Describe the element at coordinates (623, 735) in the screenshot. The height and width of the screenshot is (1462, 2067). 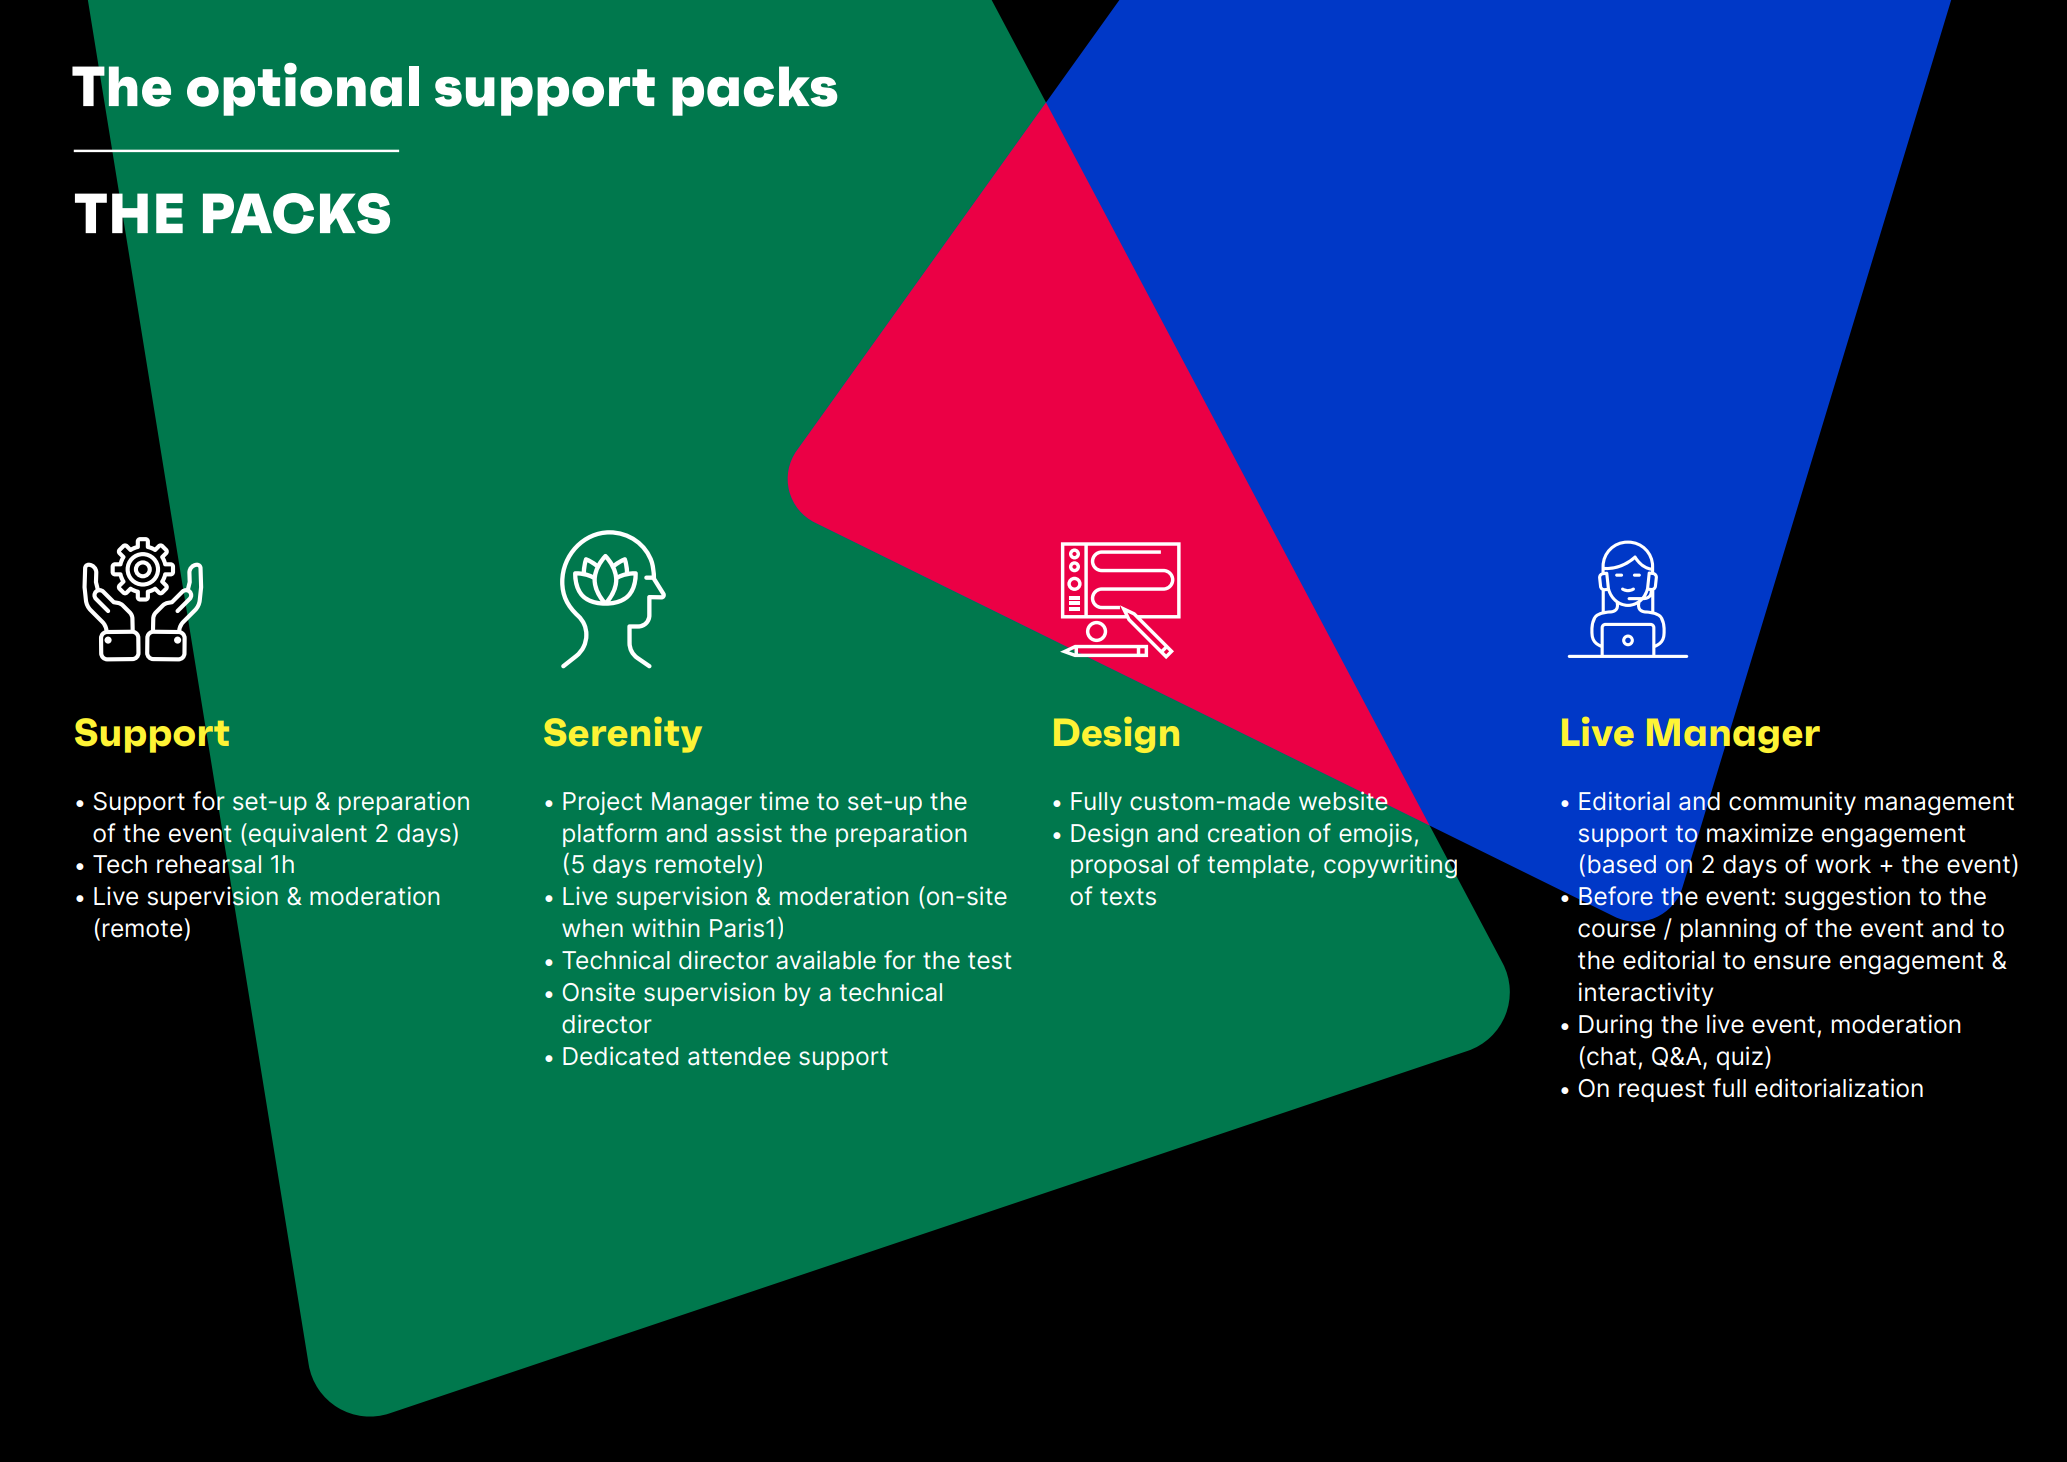
I see `Serenity` at that location.
